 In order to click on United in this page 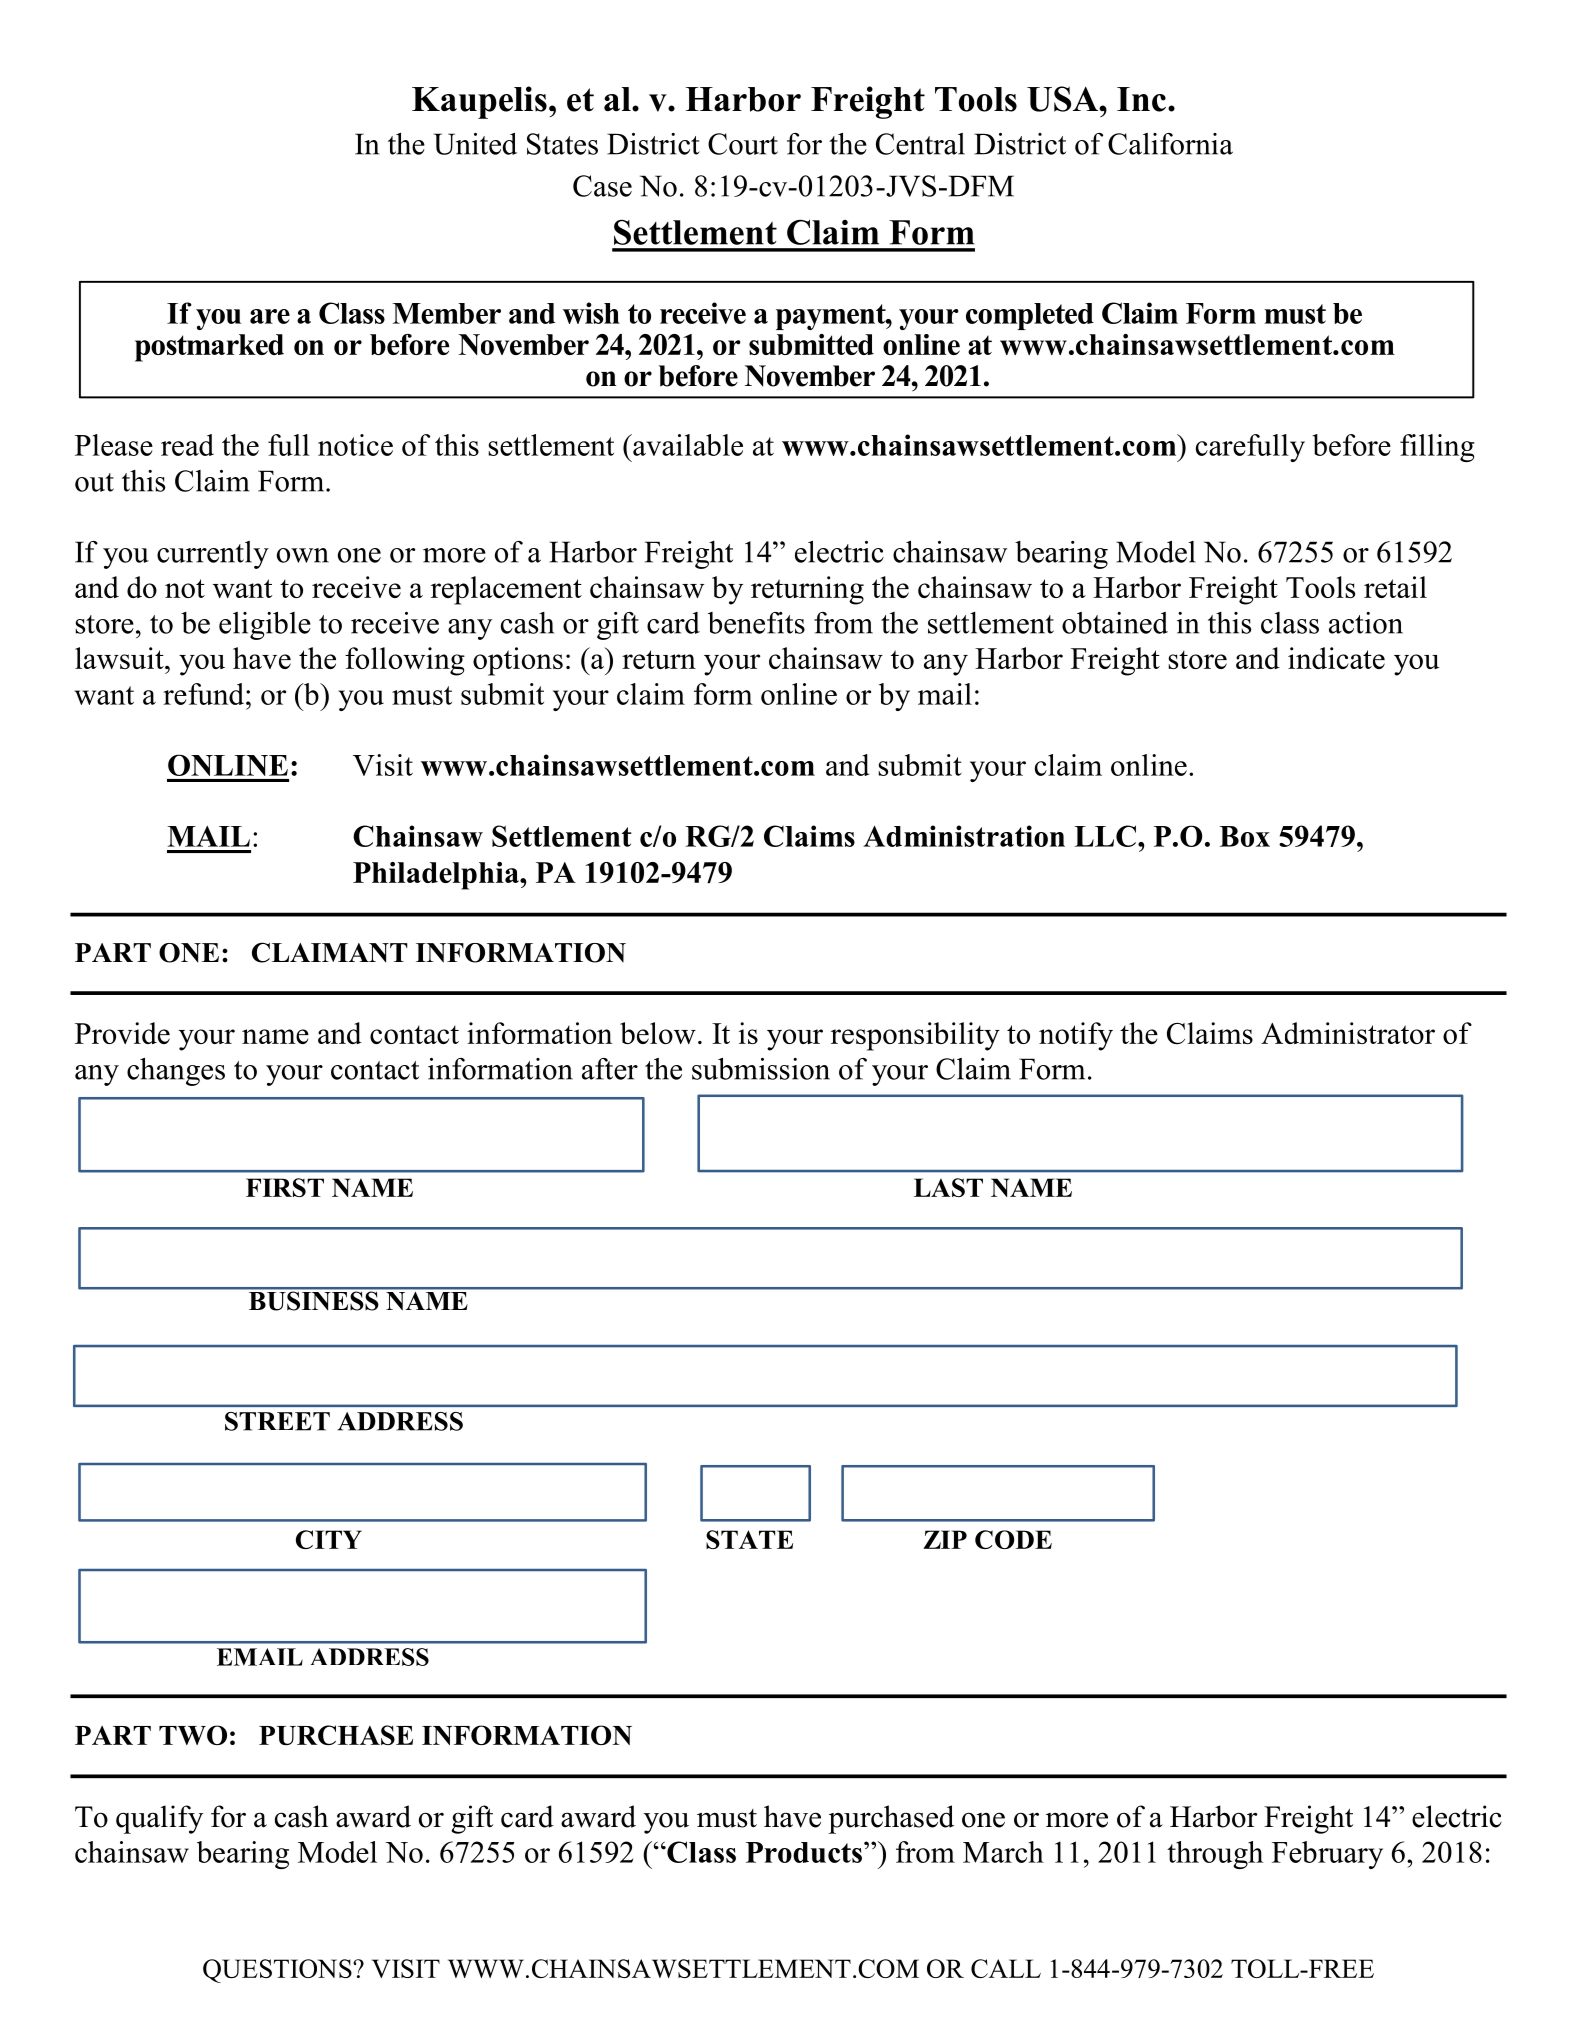, I will do `click(475, 144)`.
